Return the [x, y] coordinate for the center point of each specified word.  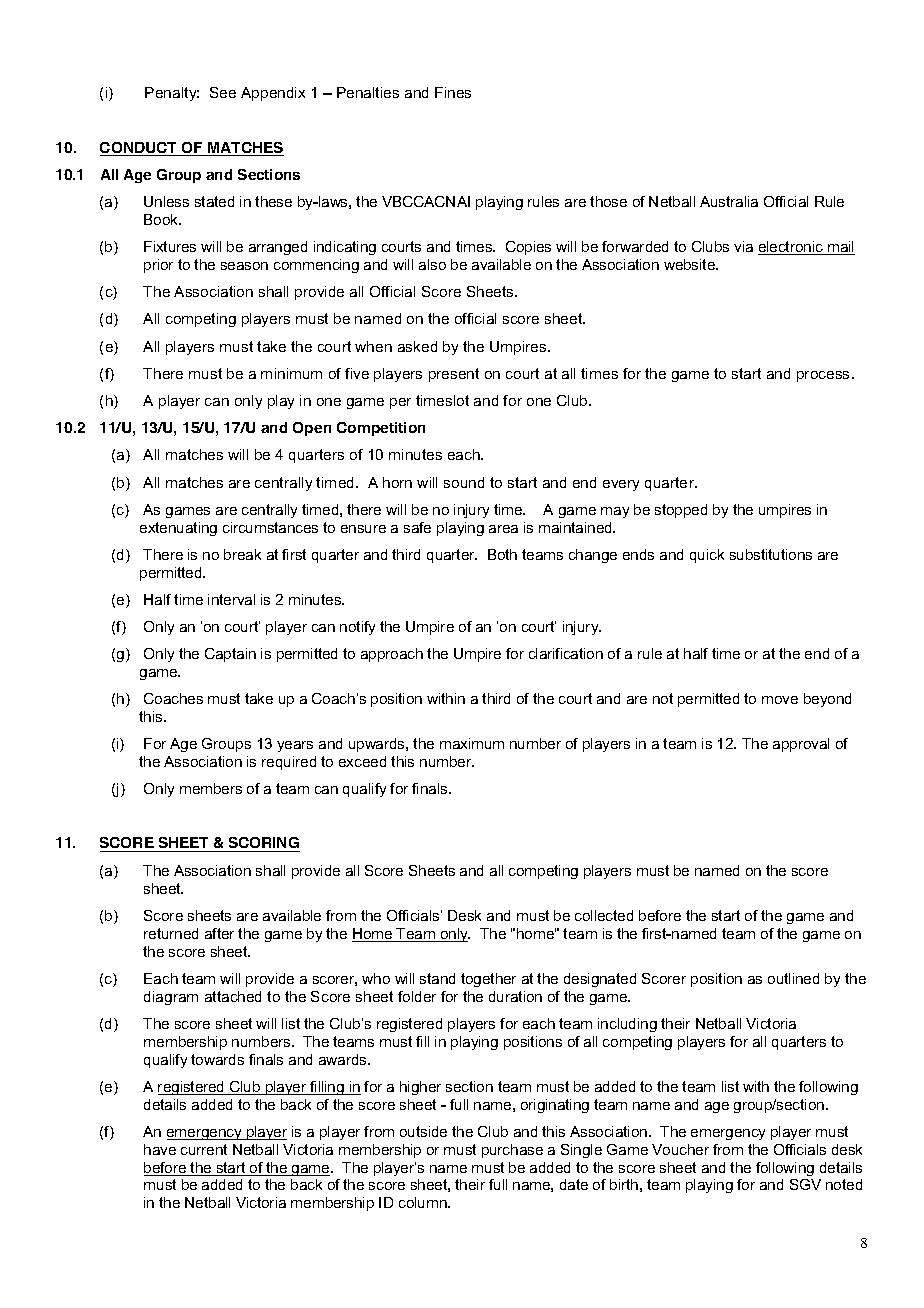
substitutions [771, 554]
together [488, 980]
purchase [512, 1151]
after [219, 933]
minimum [291, 373]
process [823, 376]
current [204, 1149]
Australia [729, 201]
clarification [566, 653]
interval [231, 599]
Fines [453, 92]
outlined [793, 978]
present [454, 375]
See [223, 92]
